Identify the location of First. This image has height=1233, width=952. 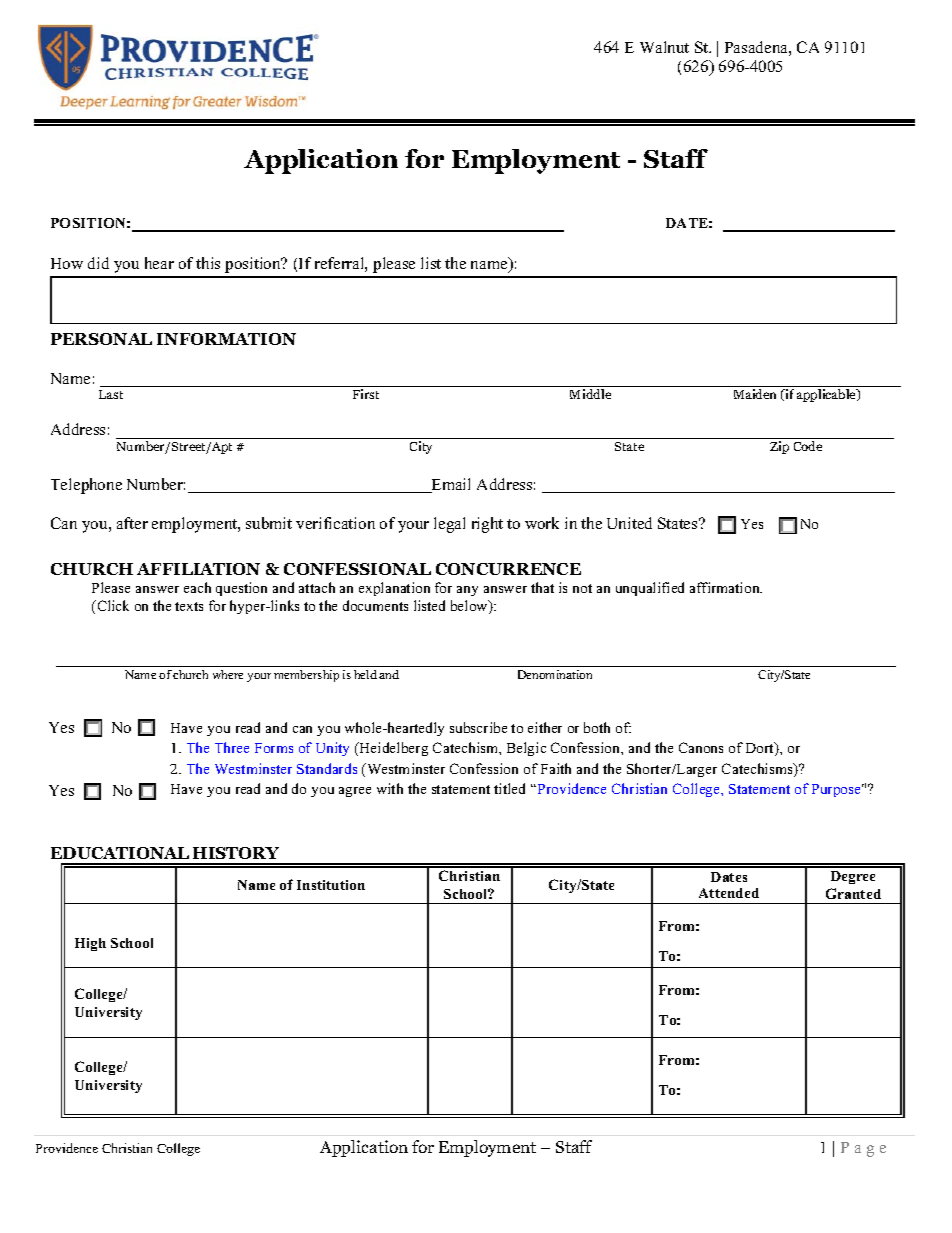
(366, 394).
